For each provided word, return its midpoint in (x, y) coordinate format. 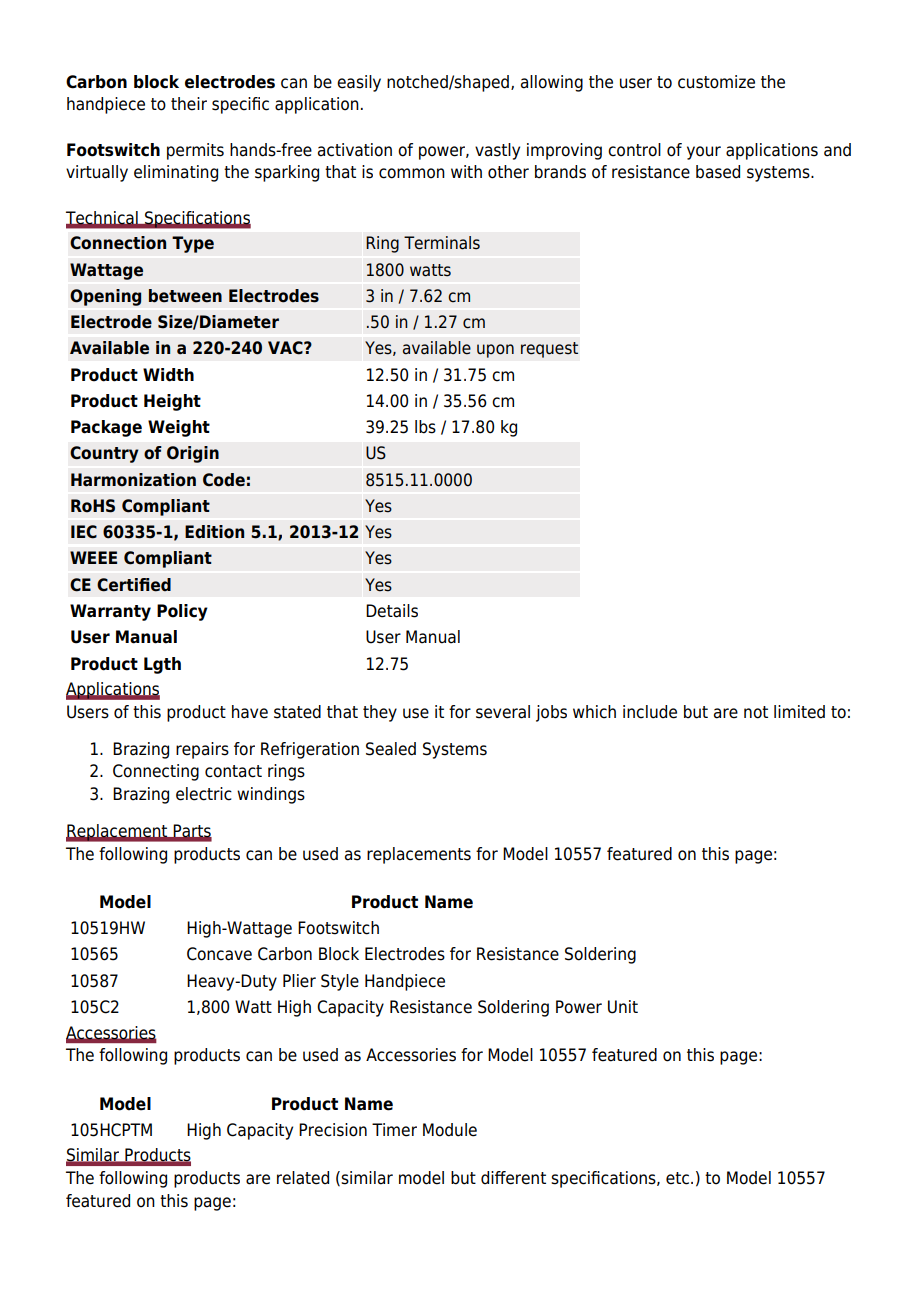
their (189, 104)
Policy (182, 612)
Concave (219, 954)
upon (495, 351)
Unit (623, 1007)
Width (168, 375)
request (549, 350)
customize (716, 82)
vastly (497, 151)
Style (340, 982)
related (303, 1178)
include (650, 712)
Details (392, 611)
